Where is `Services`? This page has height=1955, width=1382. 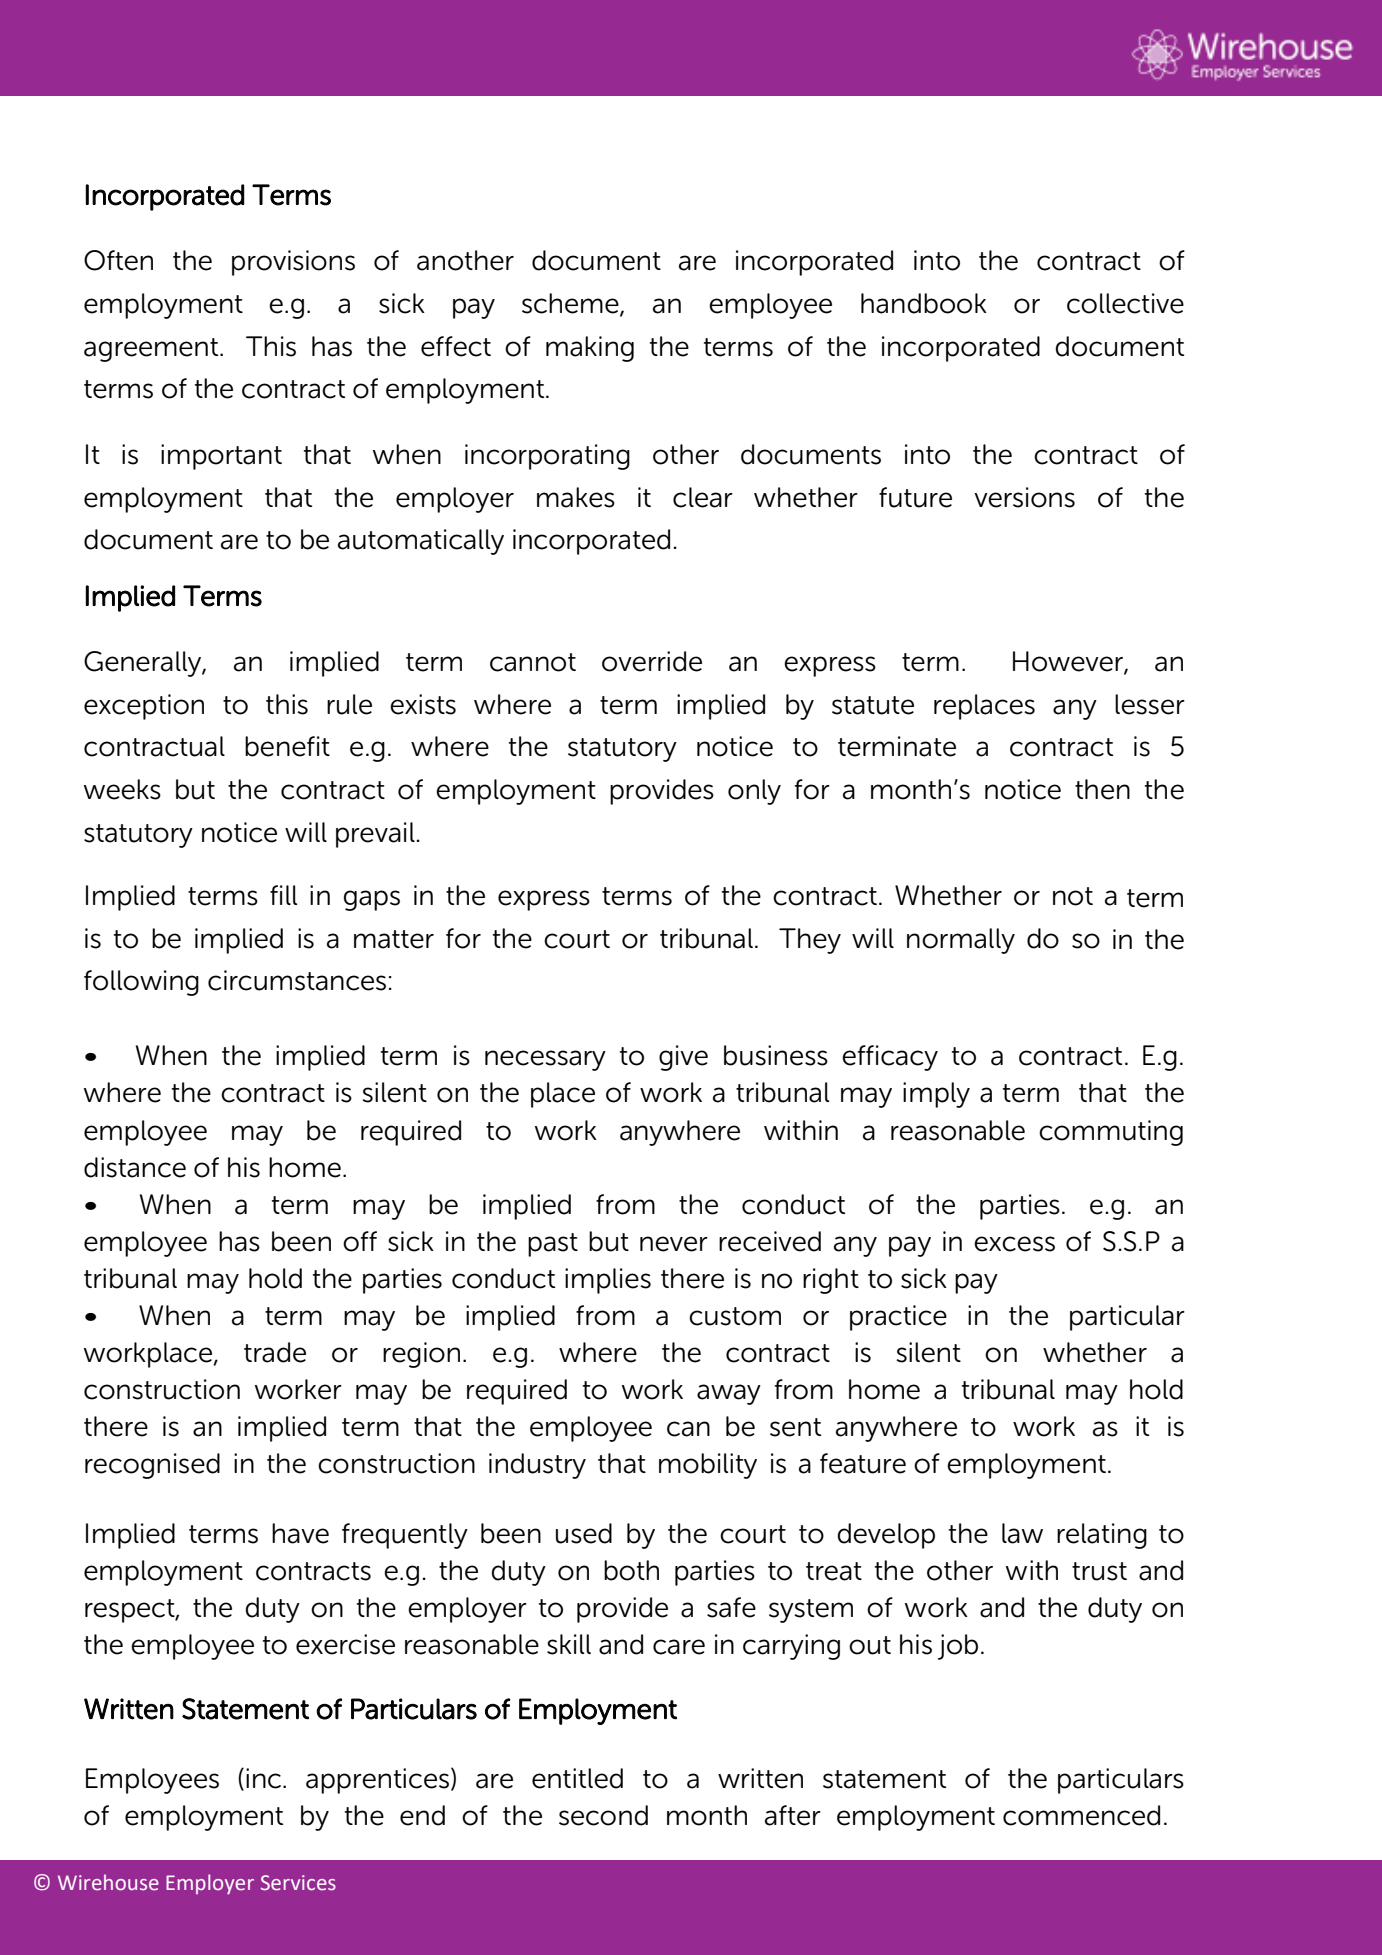 Services is located at coordinates (298, 1883).
